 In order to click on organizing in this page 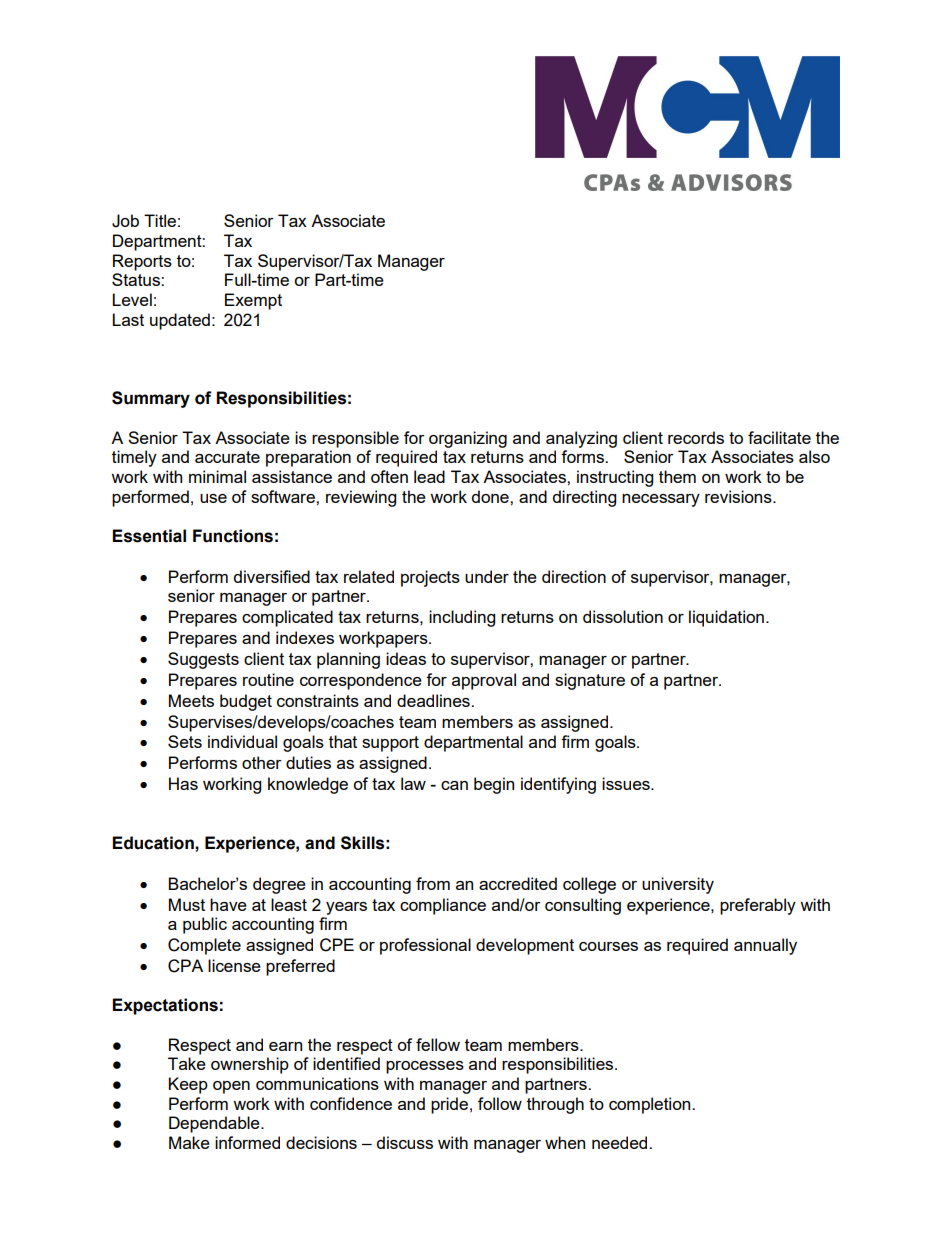, I will do `click(468, 439)`.
